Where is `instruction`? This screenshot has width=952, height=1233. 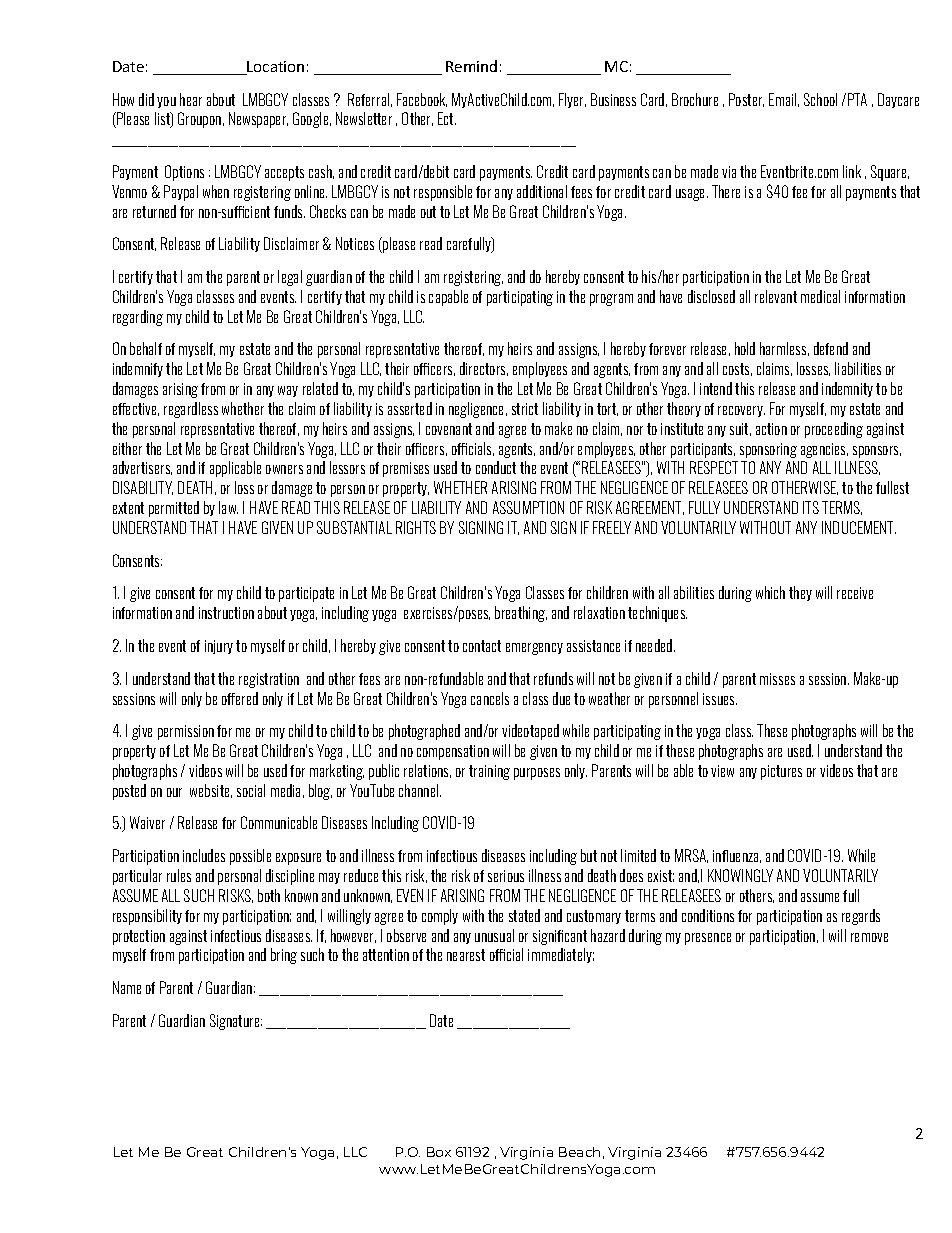 instruction is located at coordinates (226, 613).
